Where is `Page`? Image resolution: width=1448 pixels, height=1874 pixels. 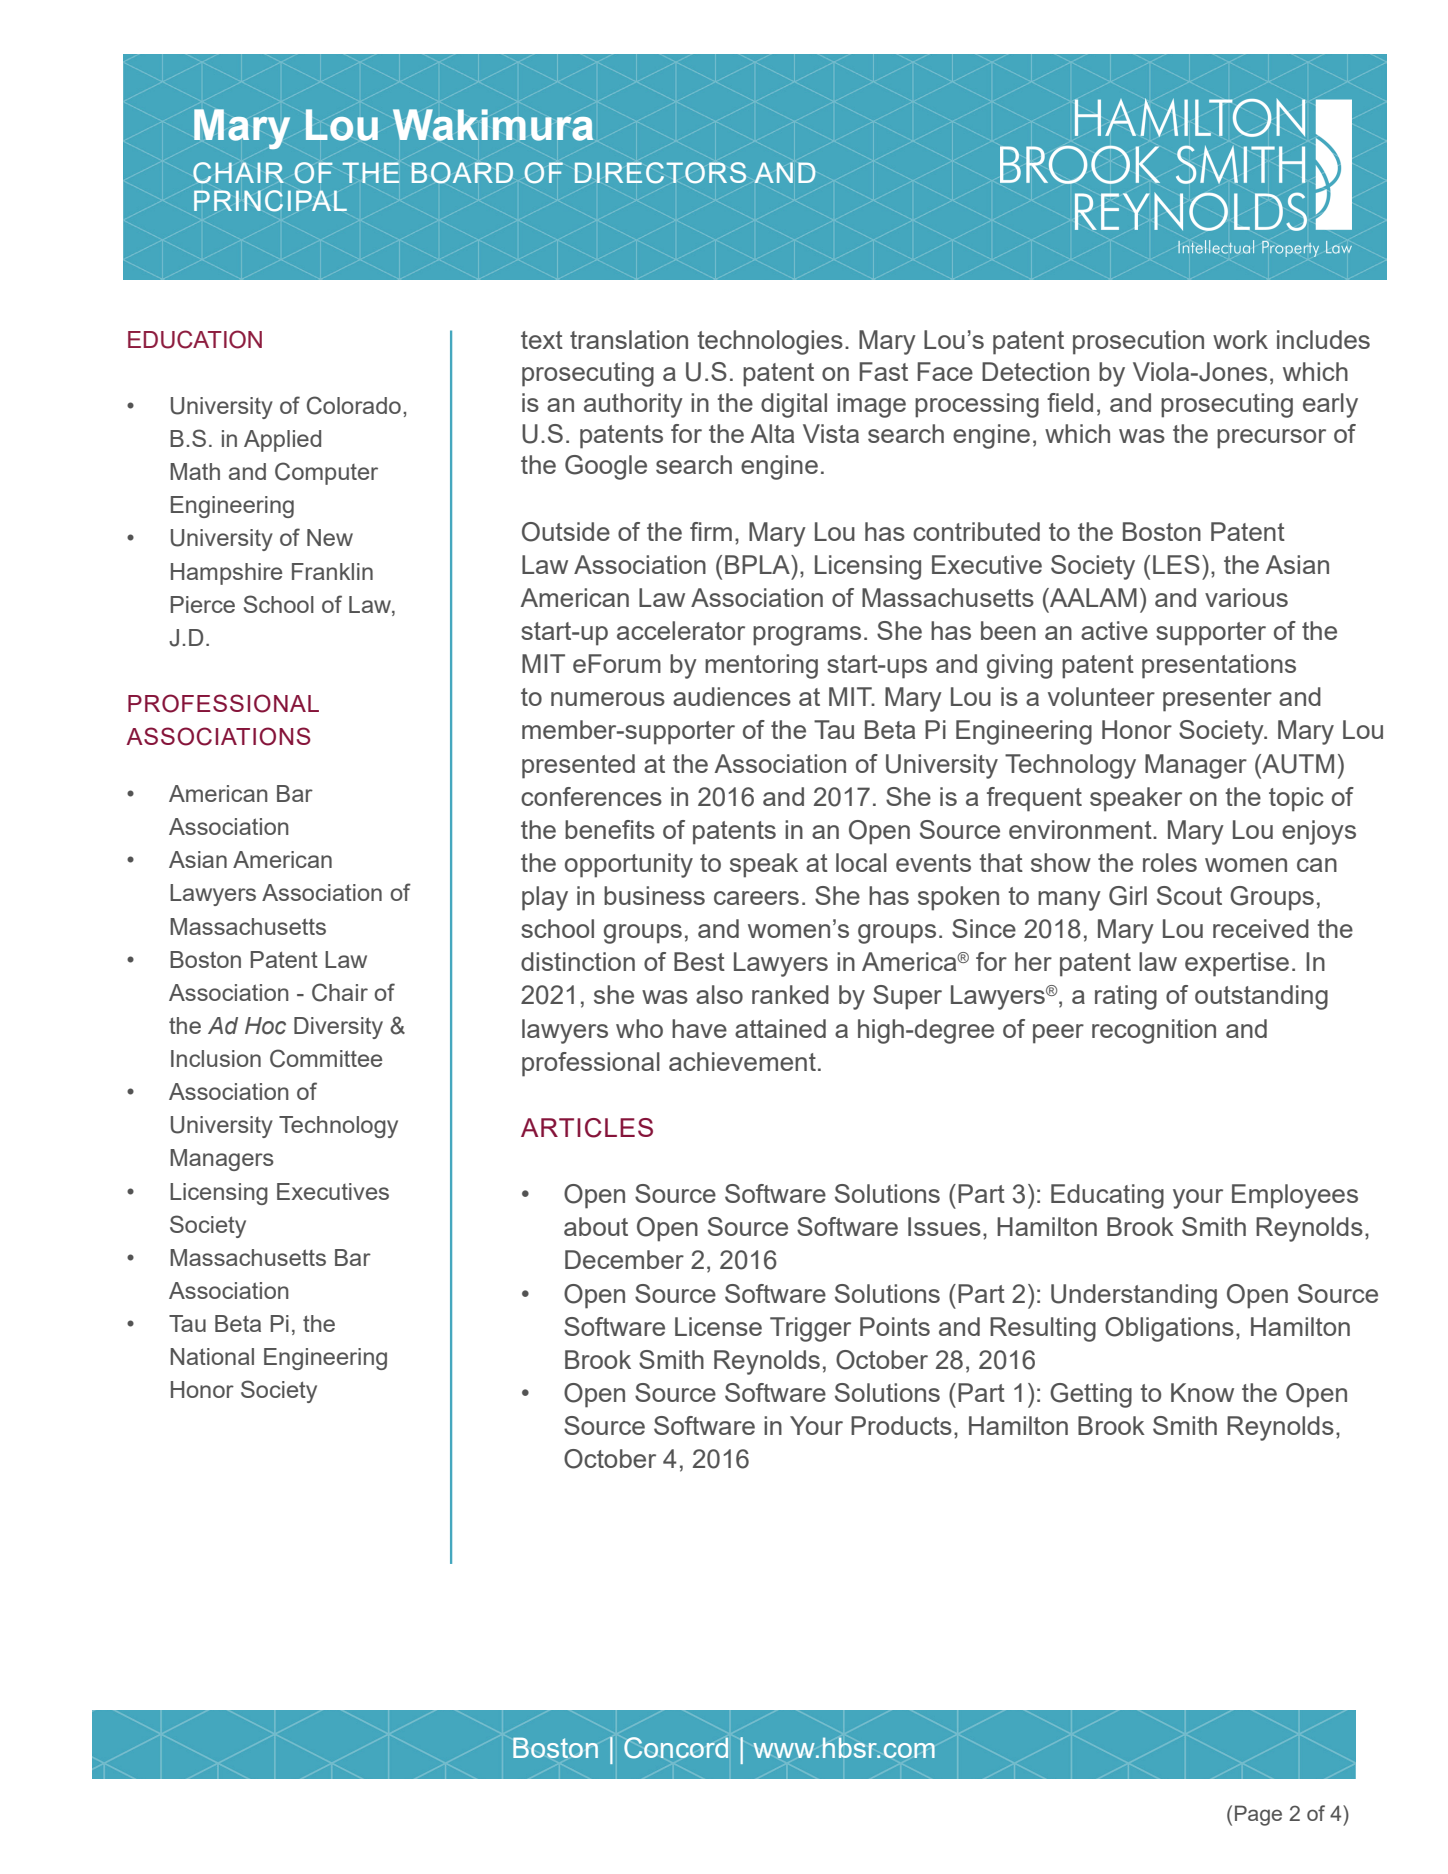 Page is located at coordinates (1258, 1815).
